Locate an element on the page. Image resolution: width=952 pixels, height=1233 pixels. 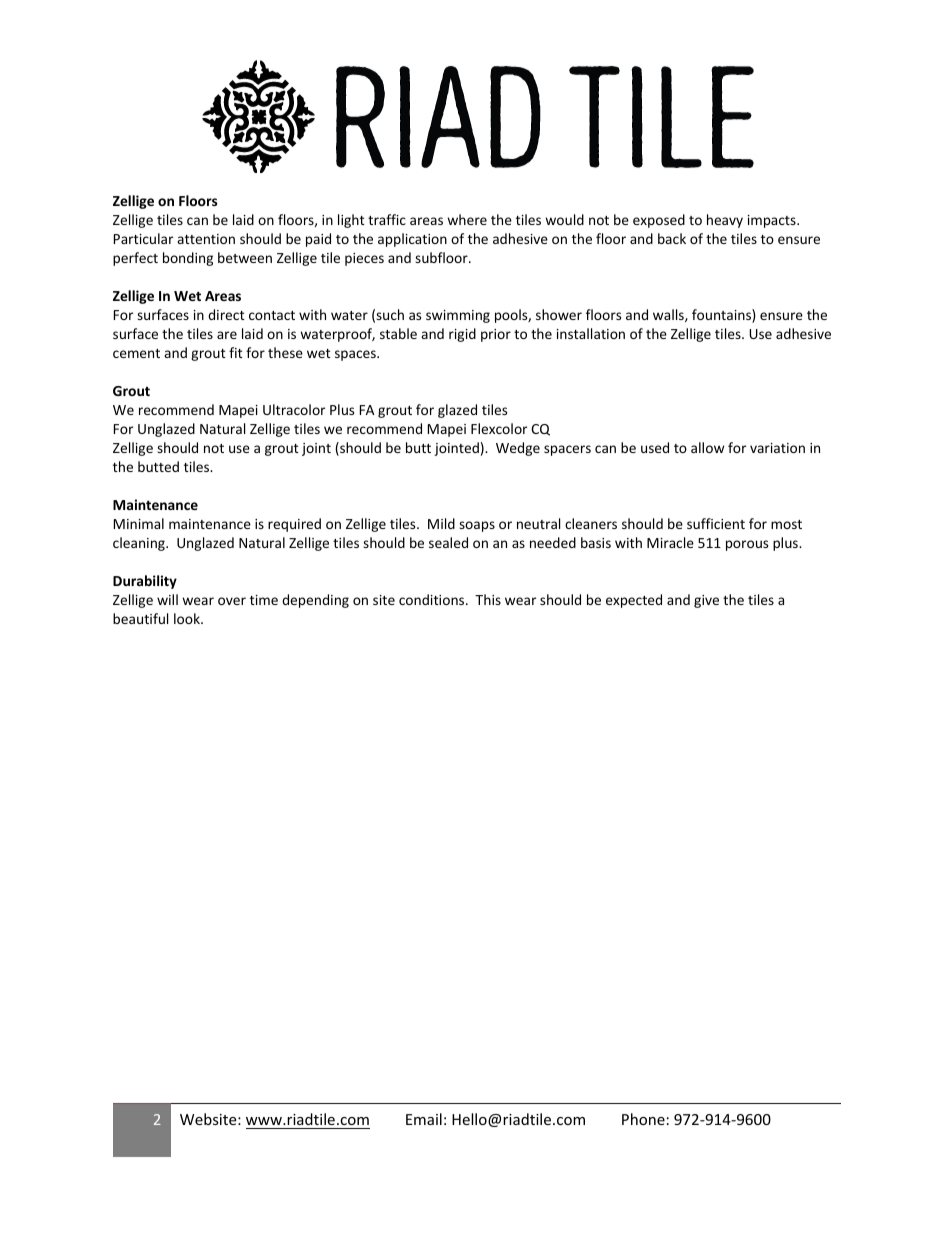
look is located at coordinates (188, 618).
